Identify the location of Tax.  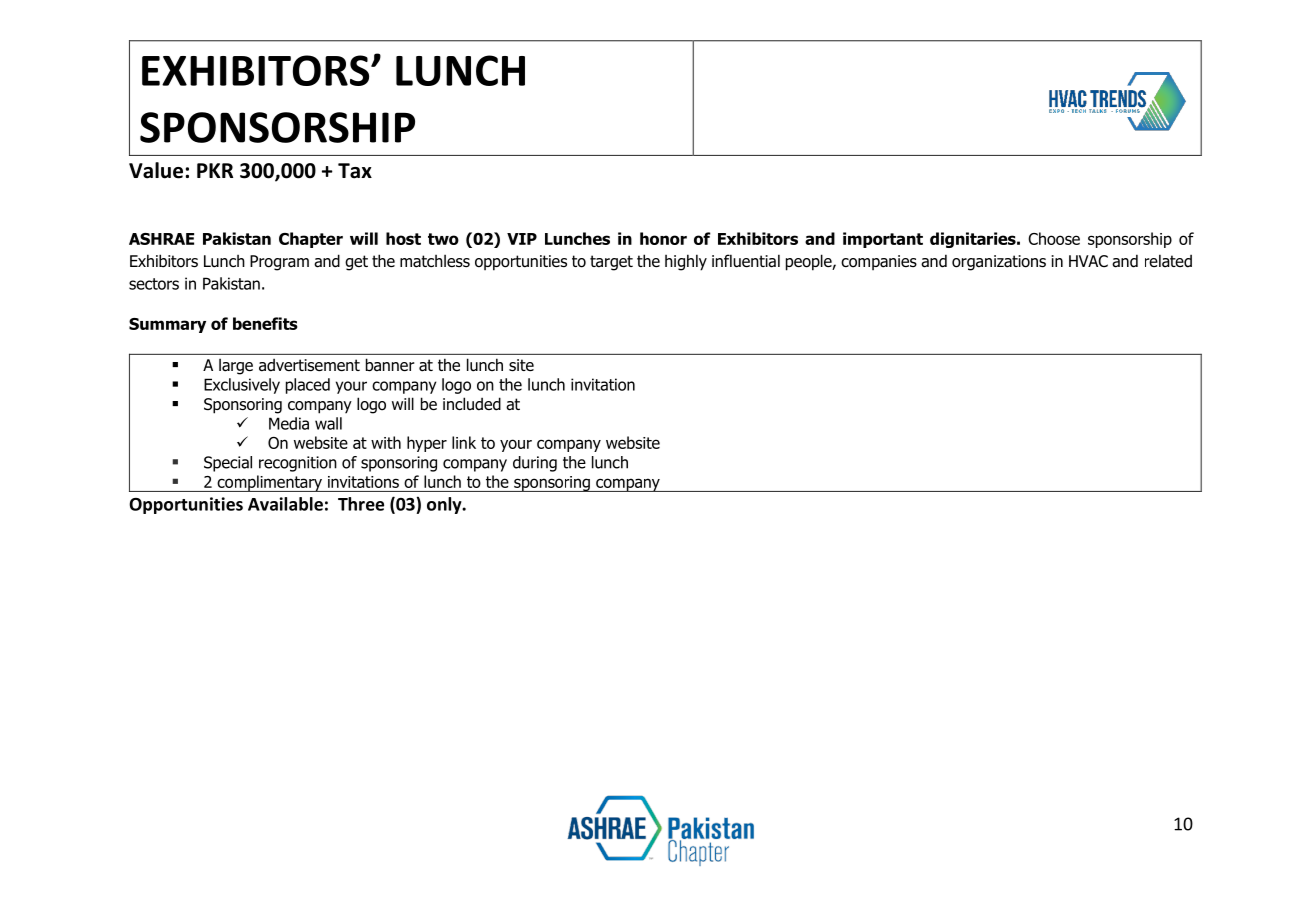
(355, 171).
